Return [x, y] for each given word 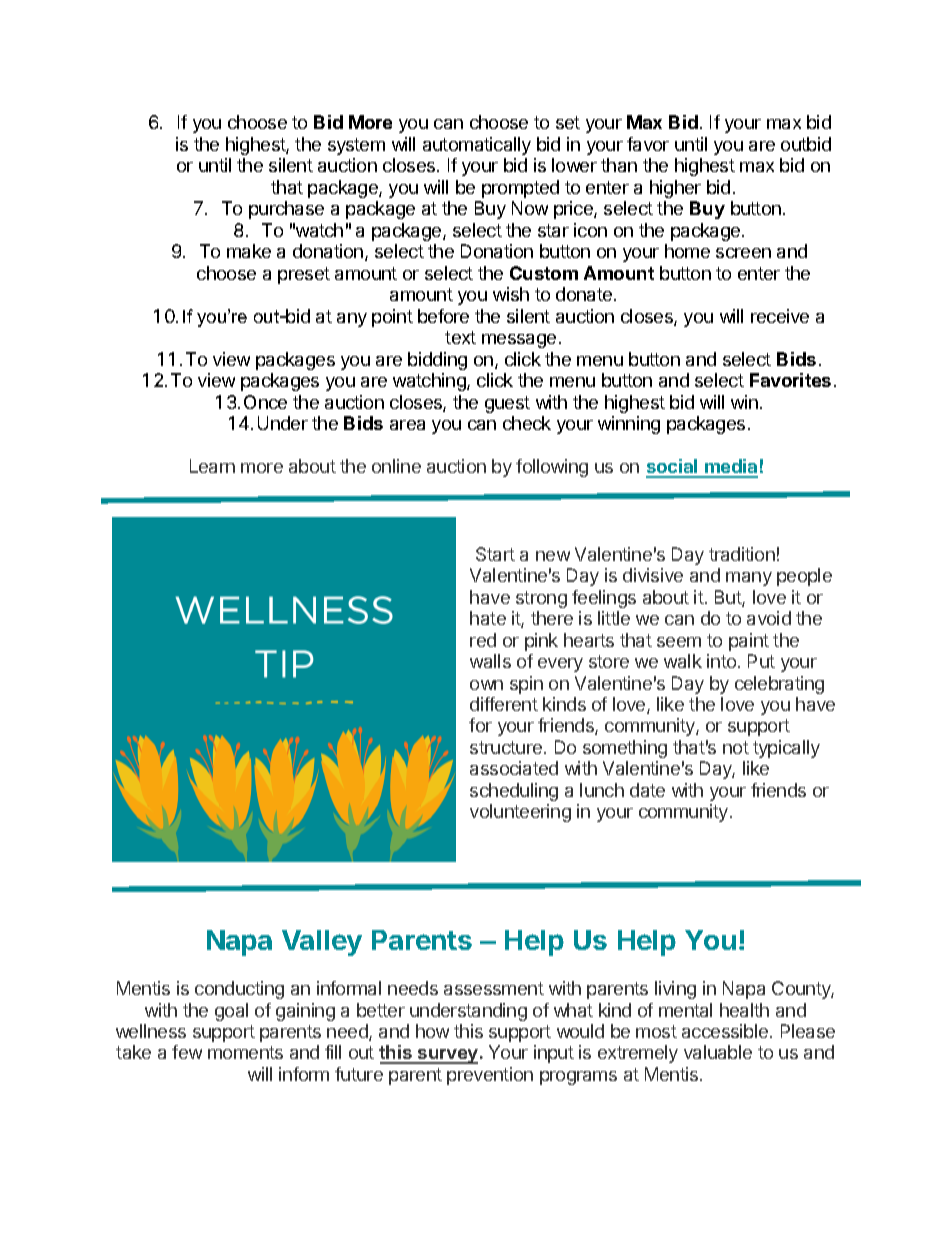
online [396, 466]
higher [675, 189]
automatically [477, 146]
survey [447, 1056]
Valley [322, 943]
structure [506, 747]
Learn [212, 466]
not [736, 747]
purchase [286, 210]
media [730, 468]
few [187, 1052]
